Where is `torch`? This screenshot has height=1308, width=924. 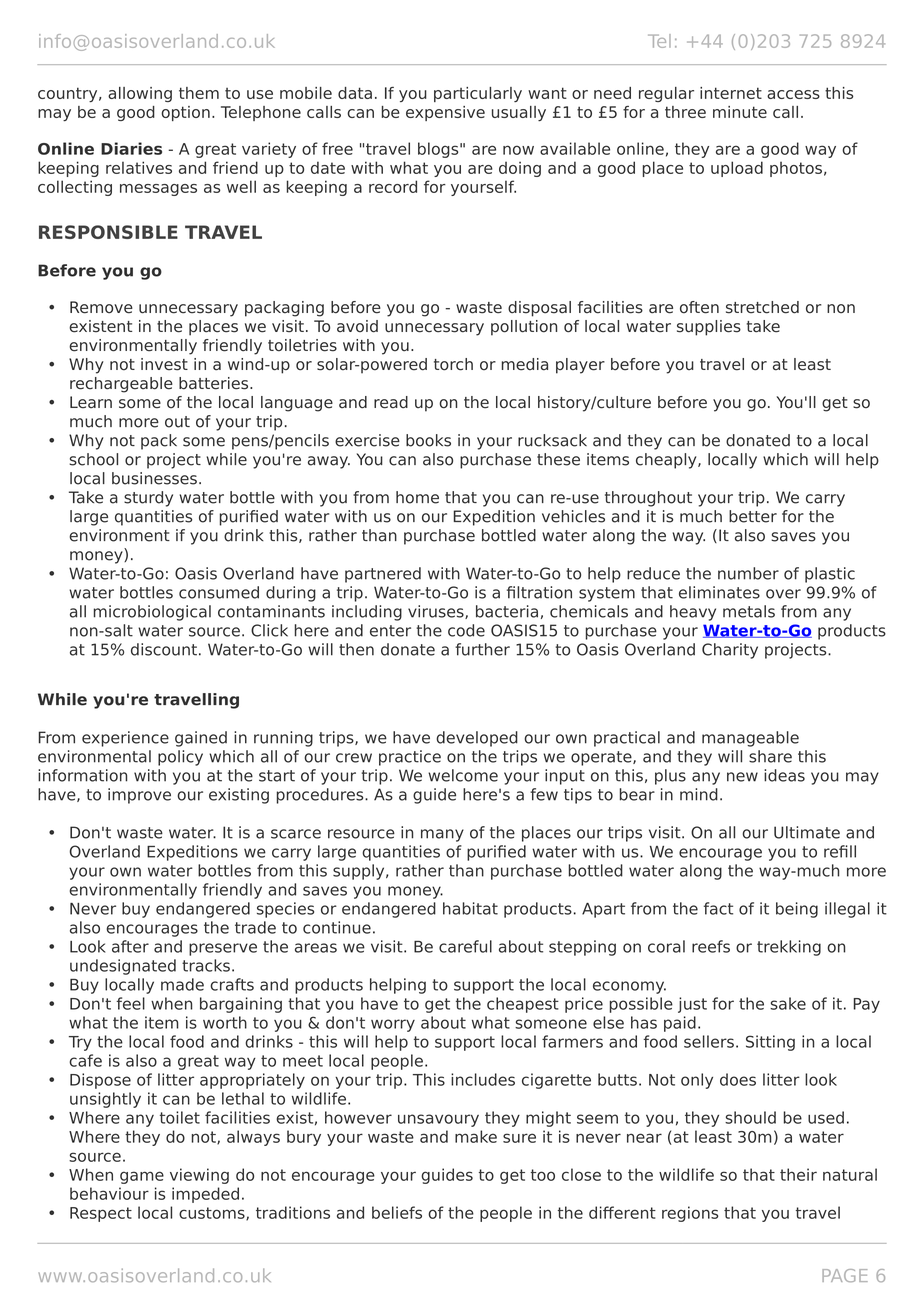 torch is located at coordinates (453, 364).
